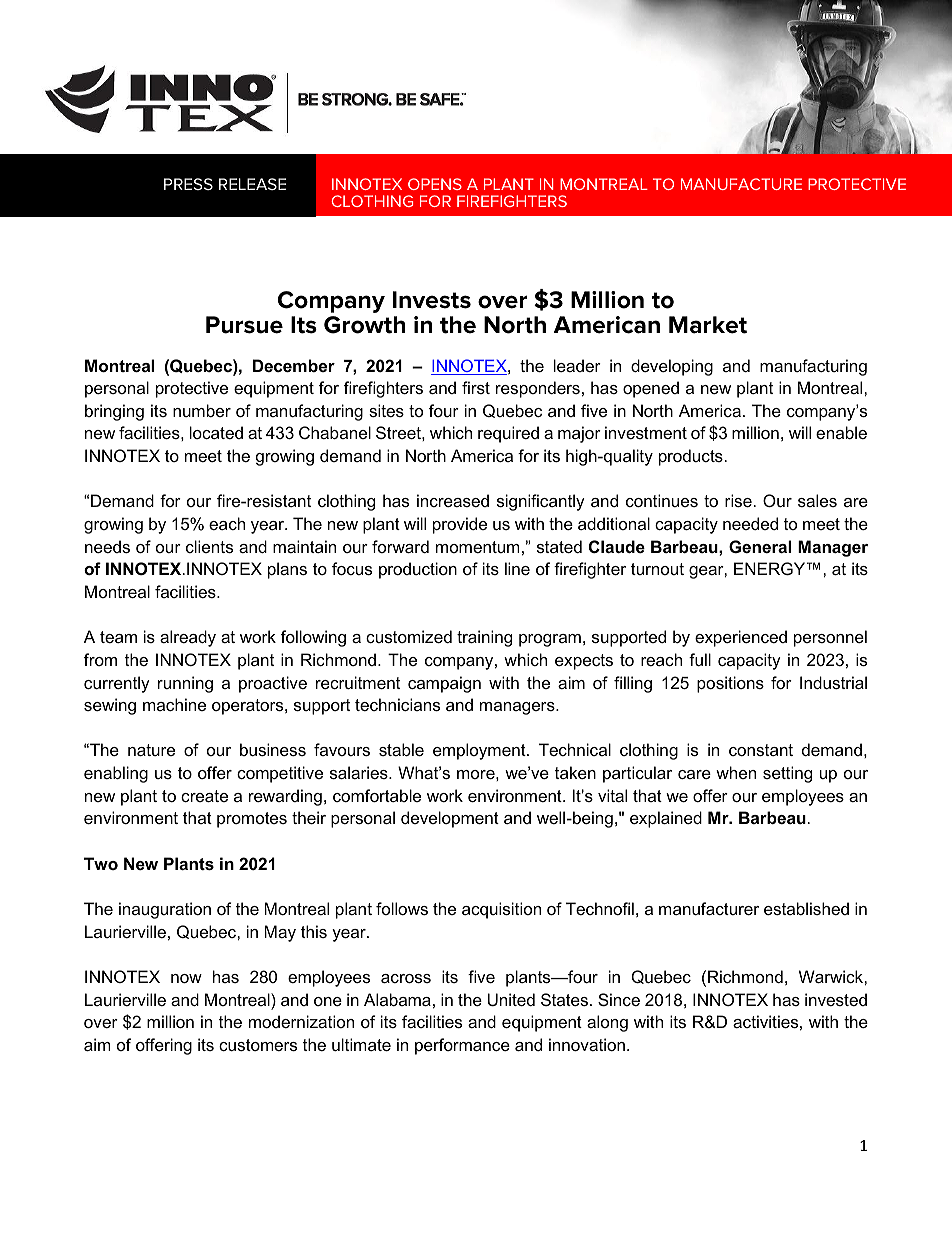 This image has width=952, height=1233. I want to click on constant, so click(761, 750).
